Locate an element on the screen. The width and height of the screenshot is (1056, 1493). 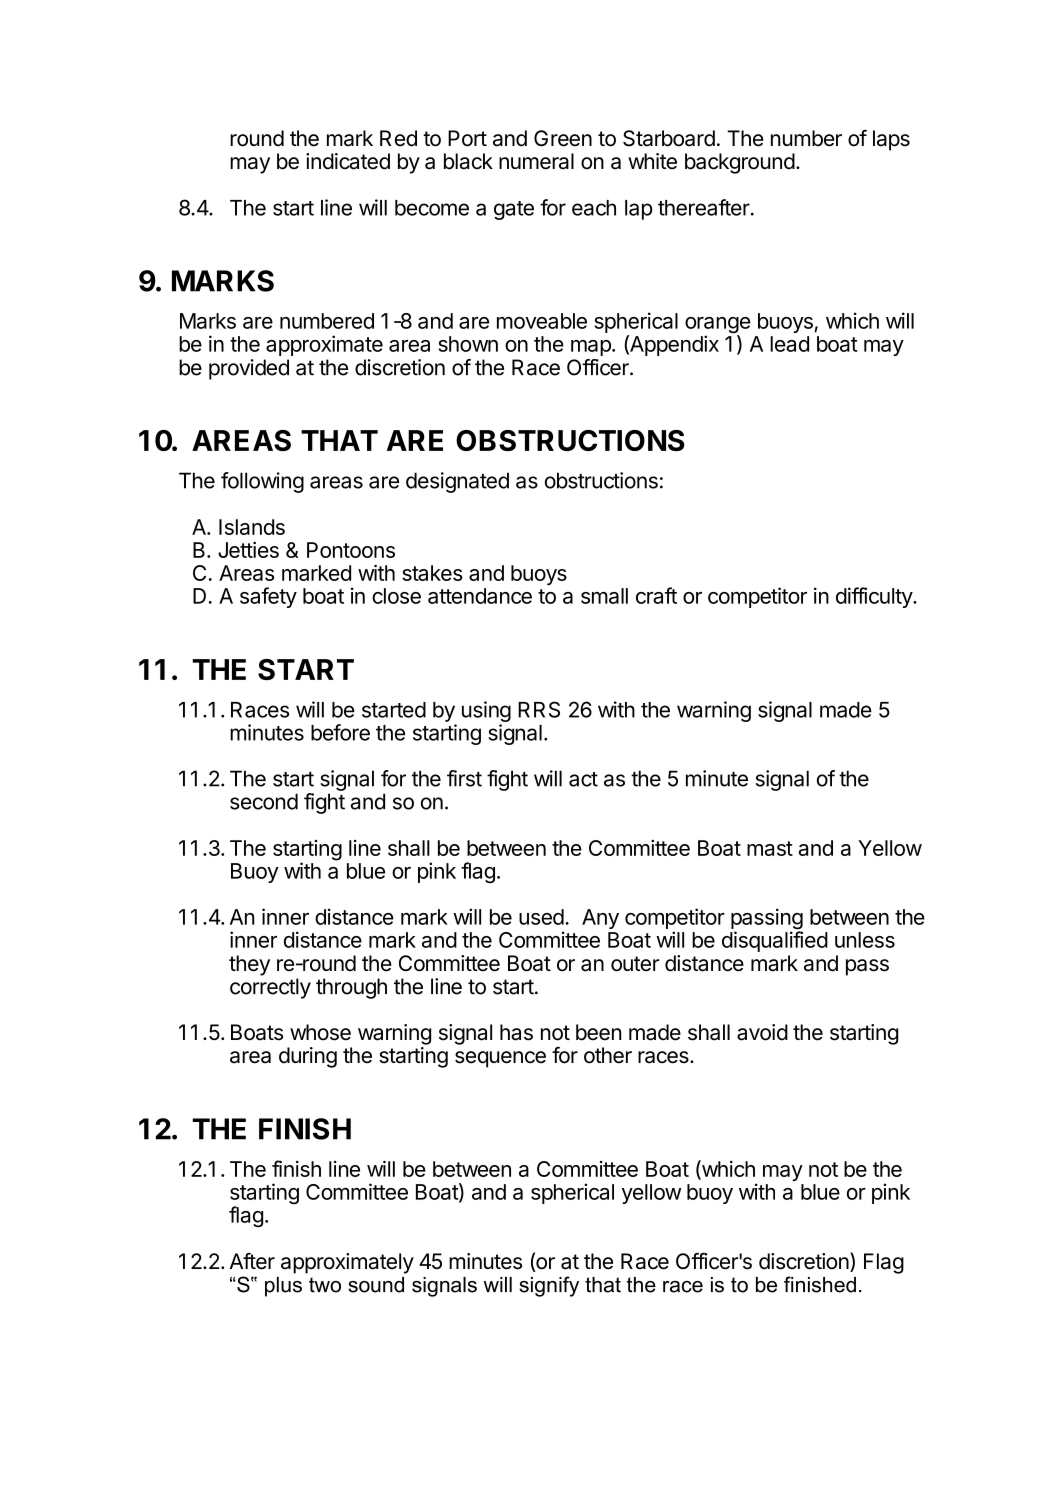
small is located at coordinates (604, 596).
